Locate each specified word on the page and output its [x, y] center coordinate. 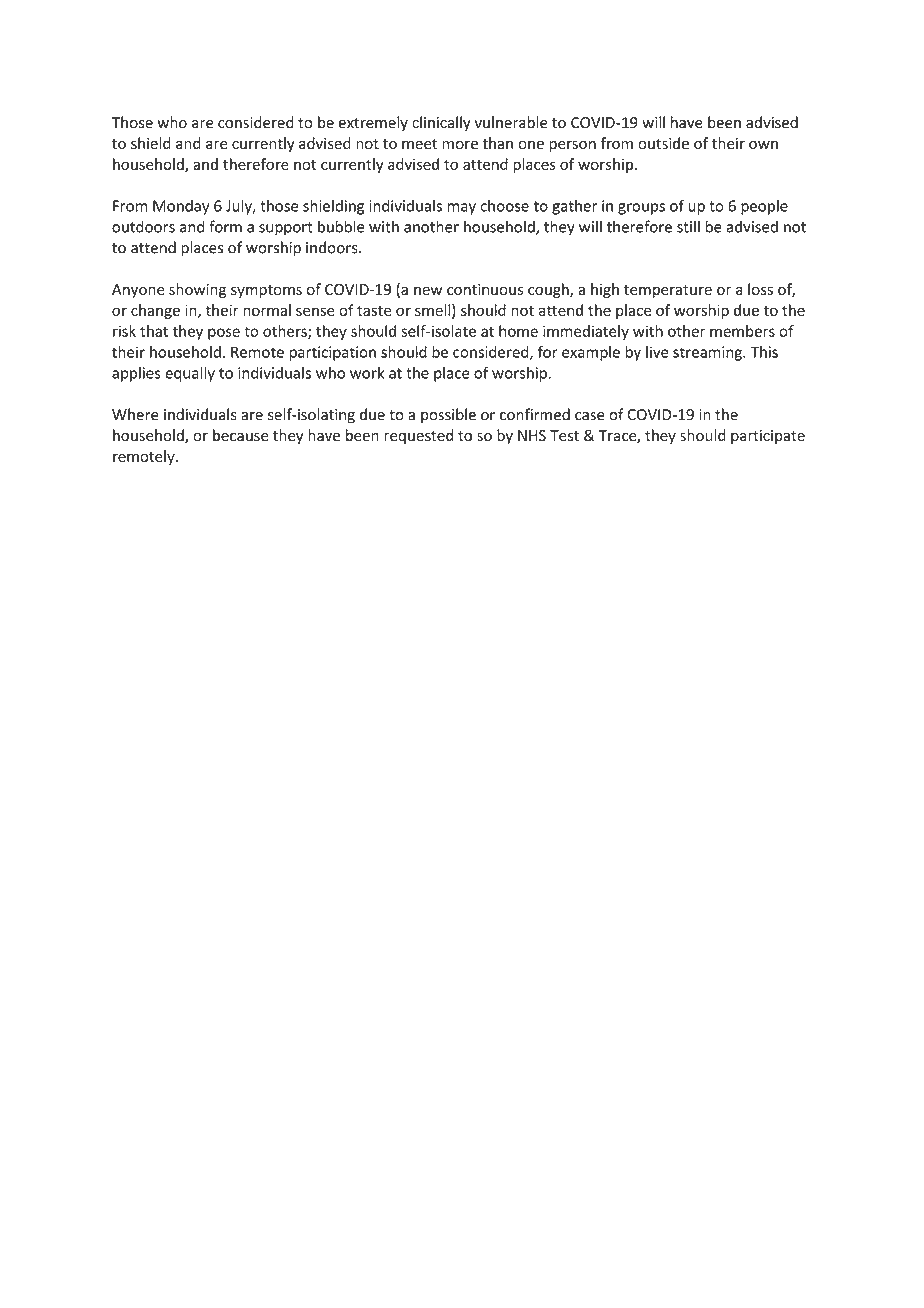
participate [768, 437]
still [688, 226]
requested [418, 436]
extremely [373, 123]
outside [663, 143]
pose [224, 334]
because [240, 435]
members [742, 331]
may [462, 209]
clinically [441, 123]
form [225, 226]
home [518, 331]
